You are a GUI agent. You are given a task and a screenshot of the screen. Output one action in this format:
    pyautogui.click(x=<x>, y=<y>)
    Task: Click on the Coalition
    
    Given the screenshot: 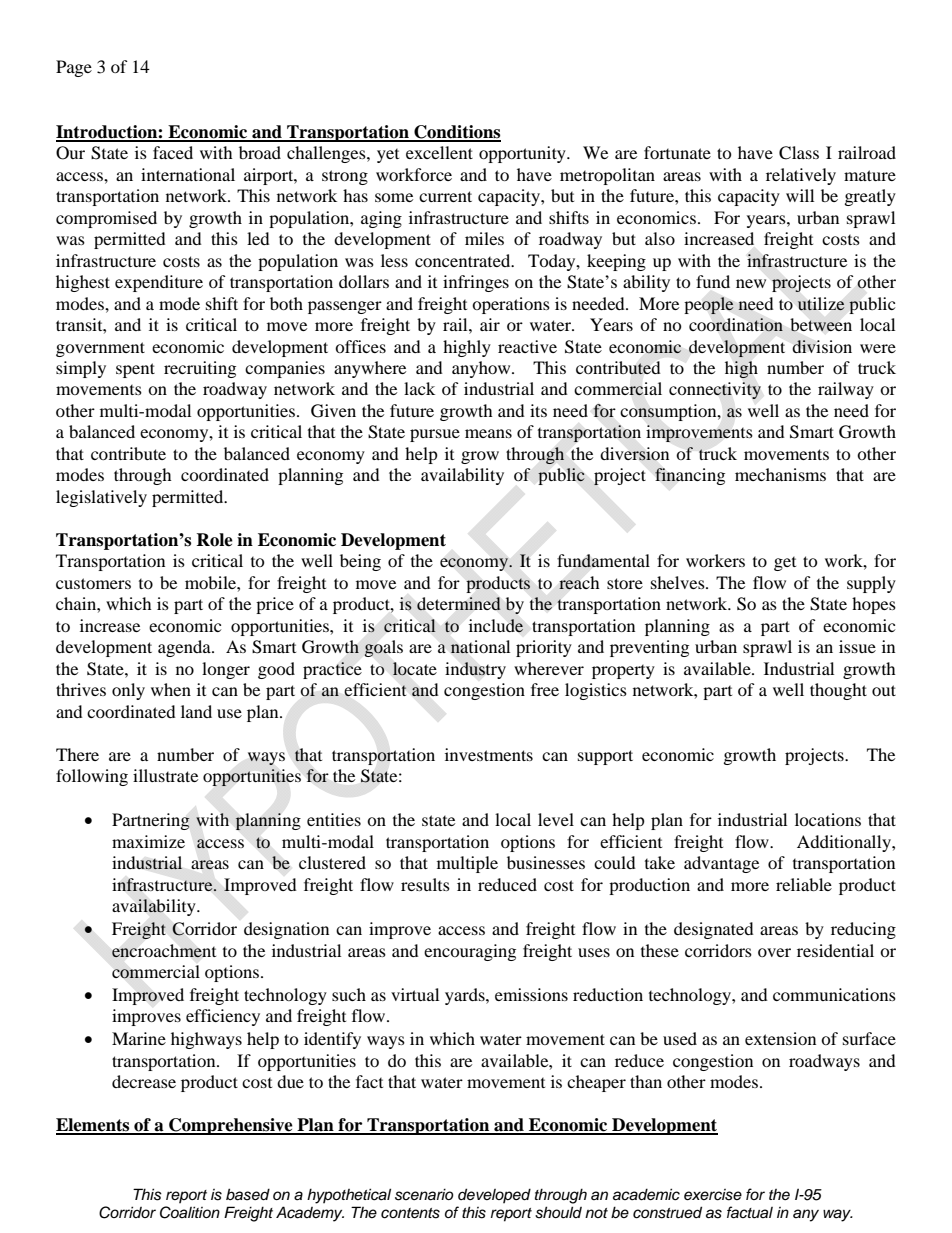 What is the action you would take?
    pyautogui.click(x=190, y=1212)
